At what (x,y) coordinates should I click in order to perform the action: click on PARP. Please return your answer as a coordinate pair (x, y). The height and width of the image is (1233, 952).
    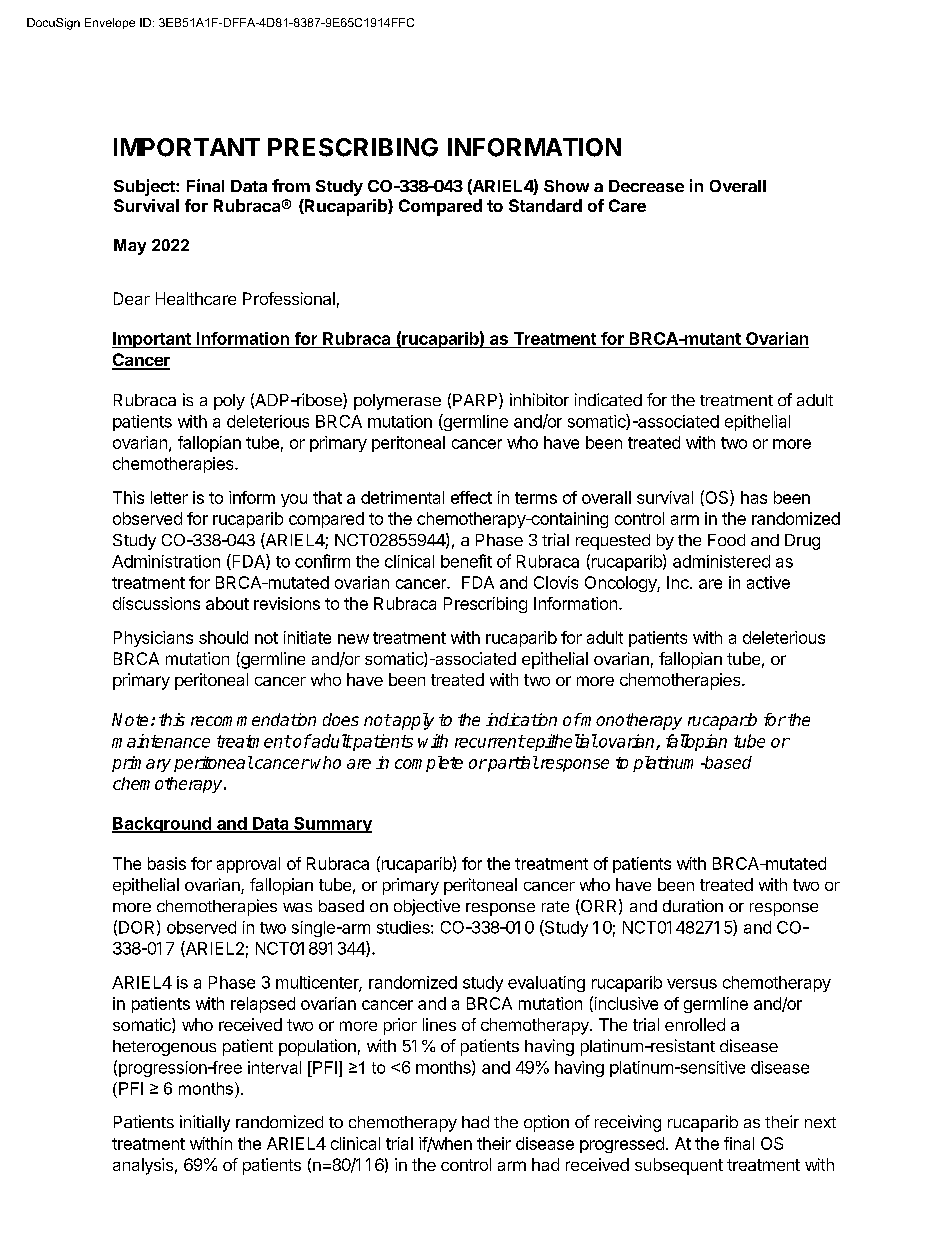
    Looking at the image, I should click on (476, 401).
